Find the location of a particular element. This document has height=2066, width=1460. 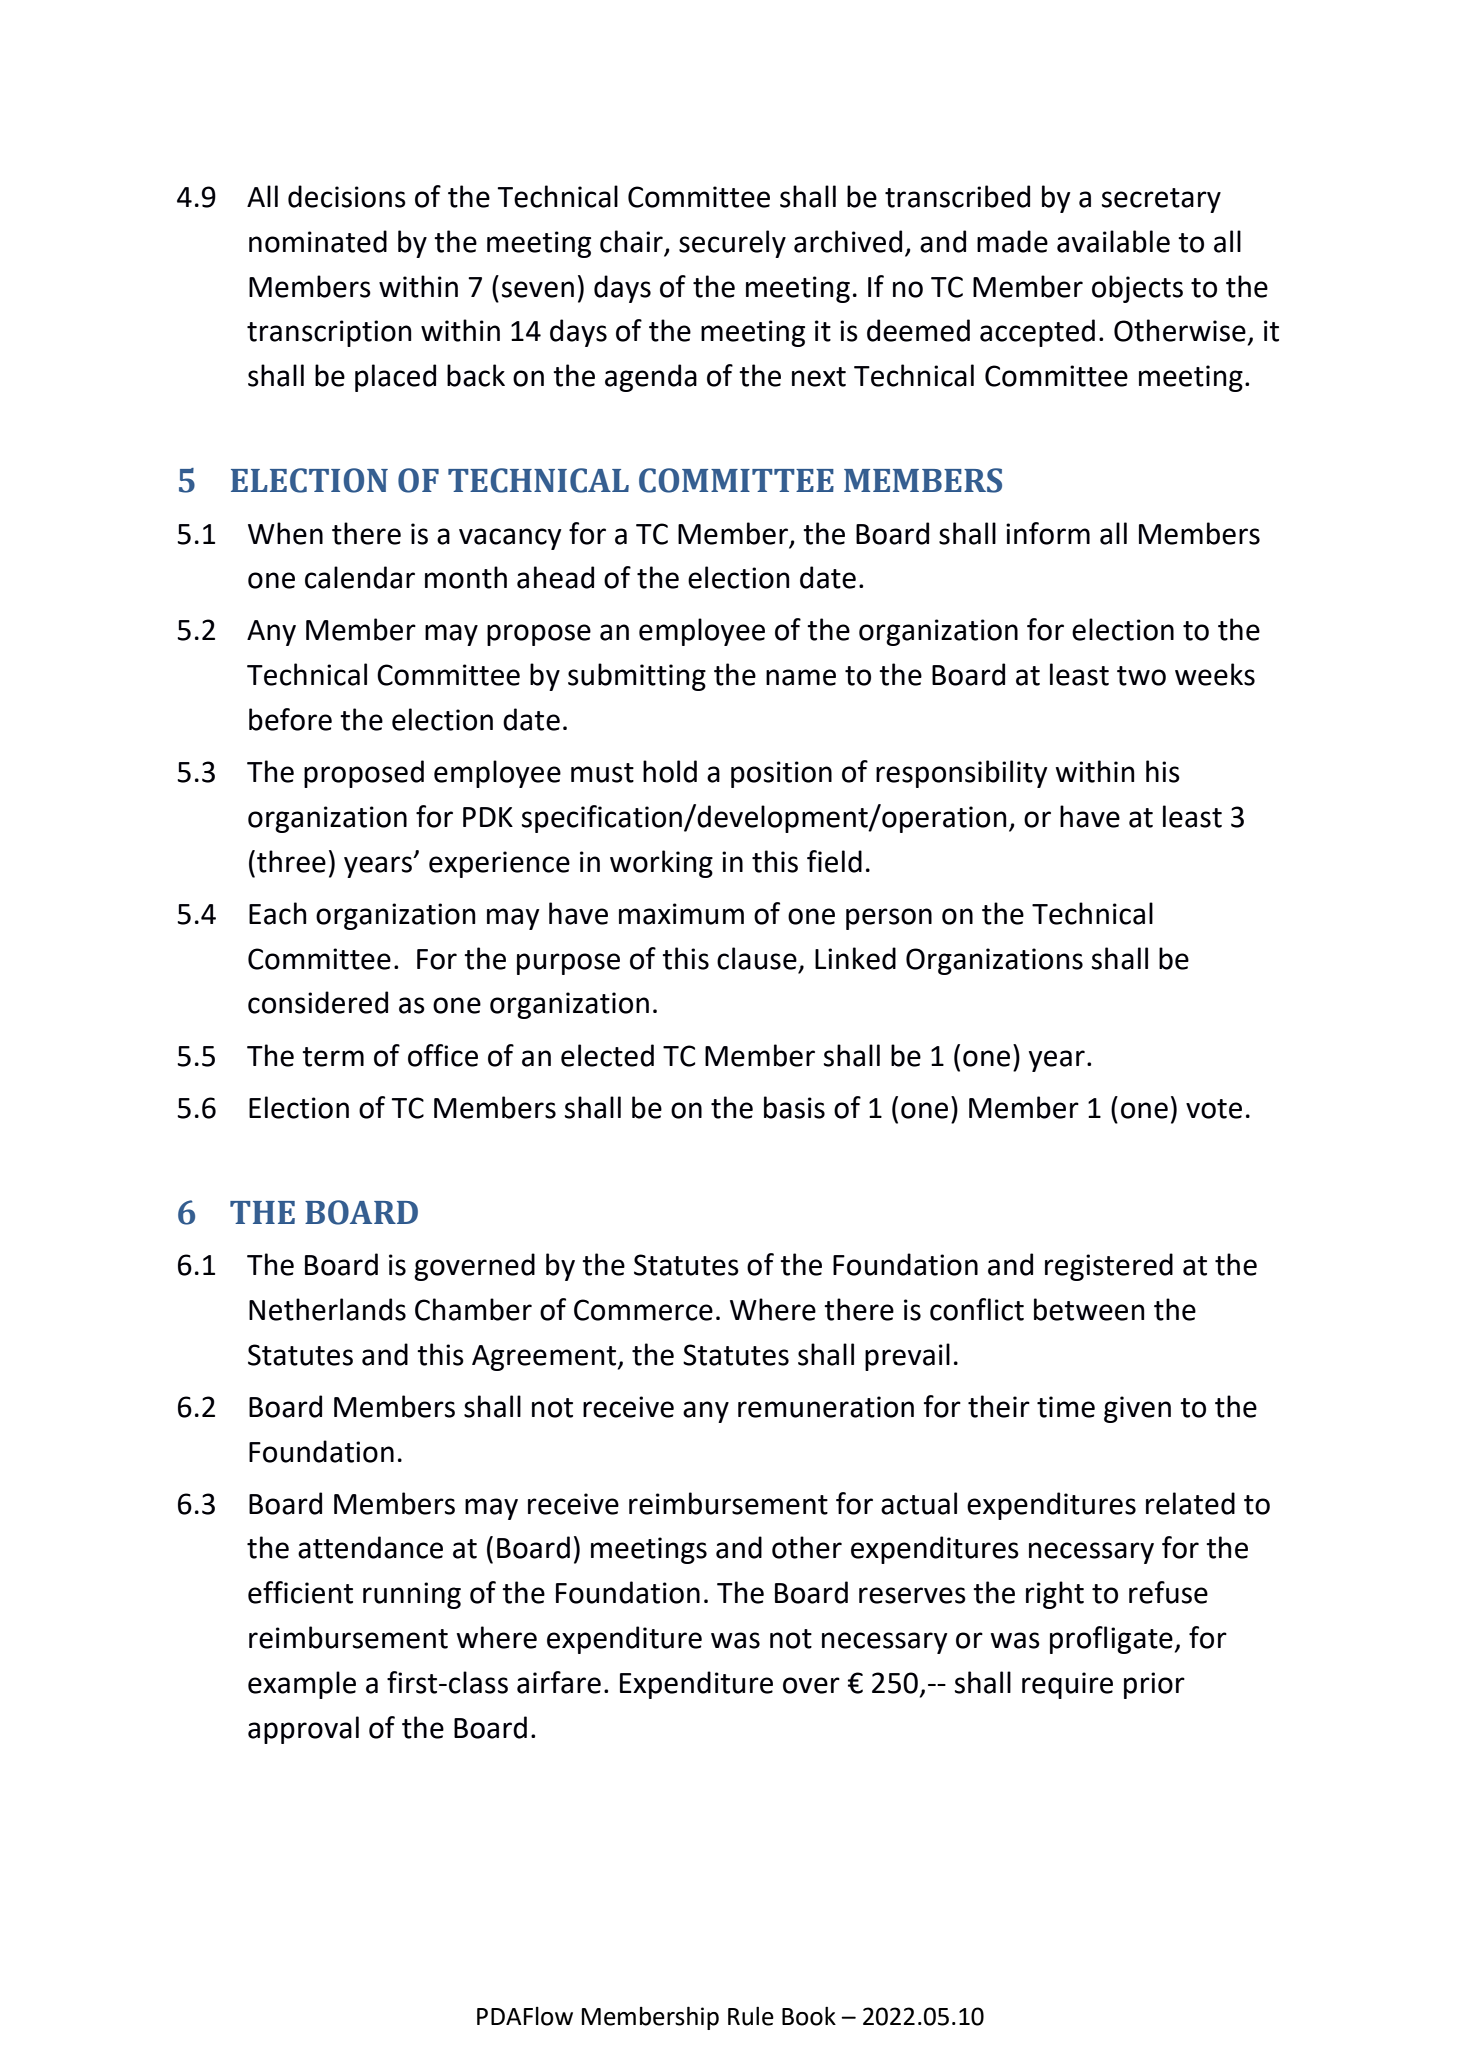

decisions is located at coordinates (347, 196).
